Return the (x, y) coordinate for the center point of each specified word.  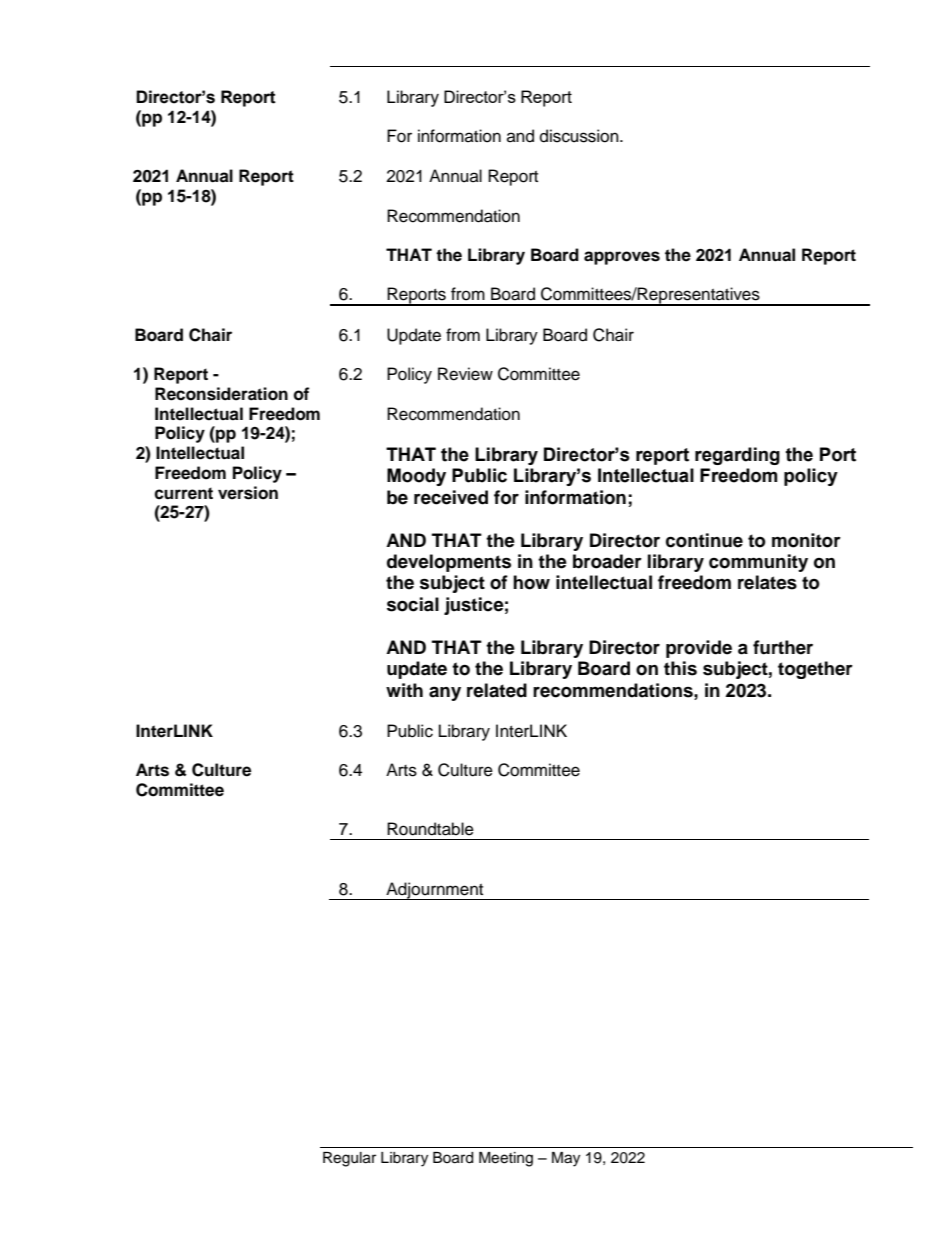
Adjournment (435, 891)
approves (622, 258)
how (531, 582)
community (758, 563)
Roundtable (430, 829)
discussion (580, 136)
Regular (349, 1159)
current (183, 493)
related (497, 690)
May (566, 1159)
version (248, 493)
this (680, 668)
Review (465, 374)
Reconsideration (221, 394)
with (404, 690)
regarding (737, 456)
